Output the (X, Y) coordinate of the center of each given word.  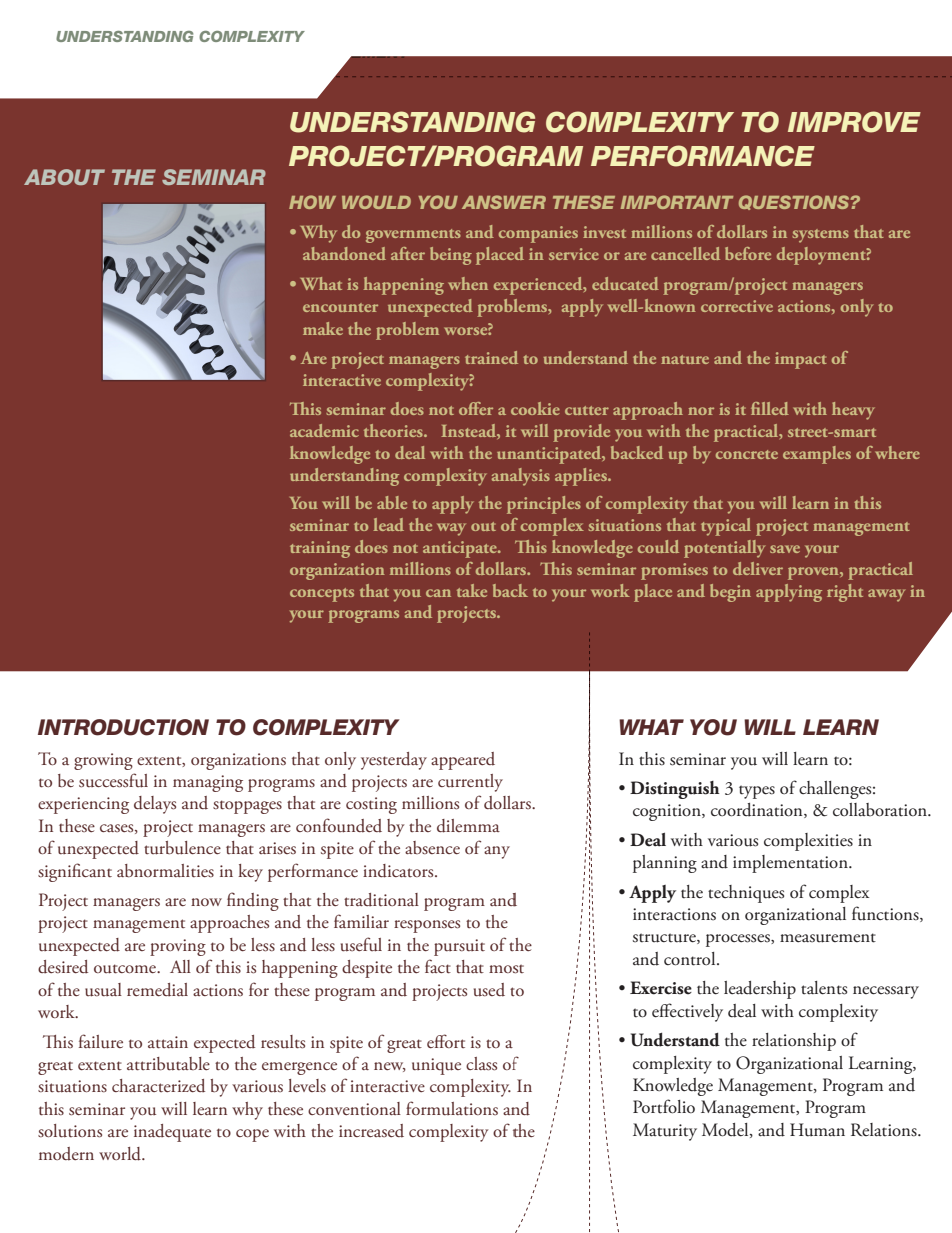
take (472, 590)
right (845, 593)
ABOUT (64, 177)
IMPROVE (854, 122)
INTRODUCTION (123, 727)
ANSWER (504, 202)
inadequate (172, 1133)
